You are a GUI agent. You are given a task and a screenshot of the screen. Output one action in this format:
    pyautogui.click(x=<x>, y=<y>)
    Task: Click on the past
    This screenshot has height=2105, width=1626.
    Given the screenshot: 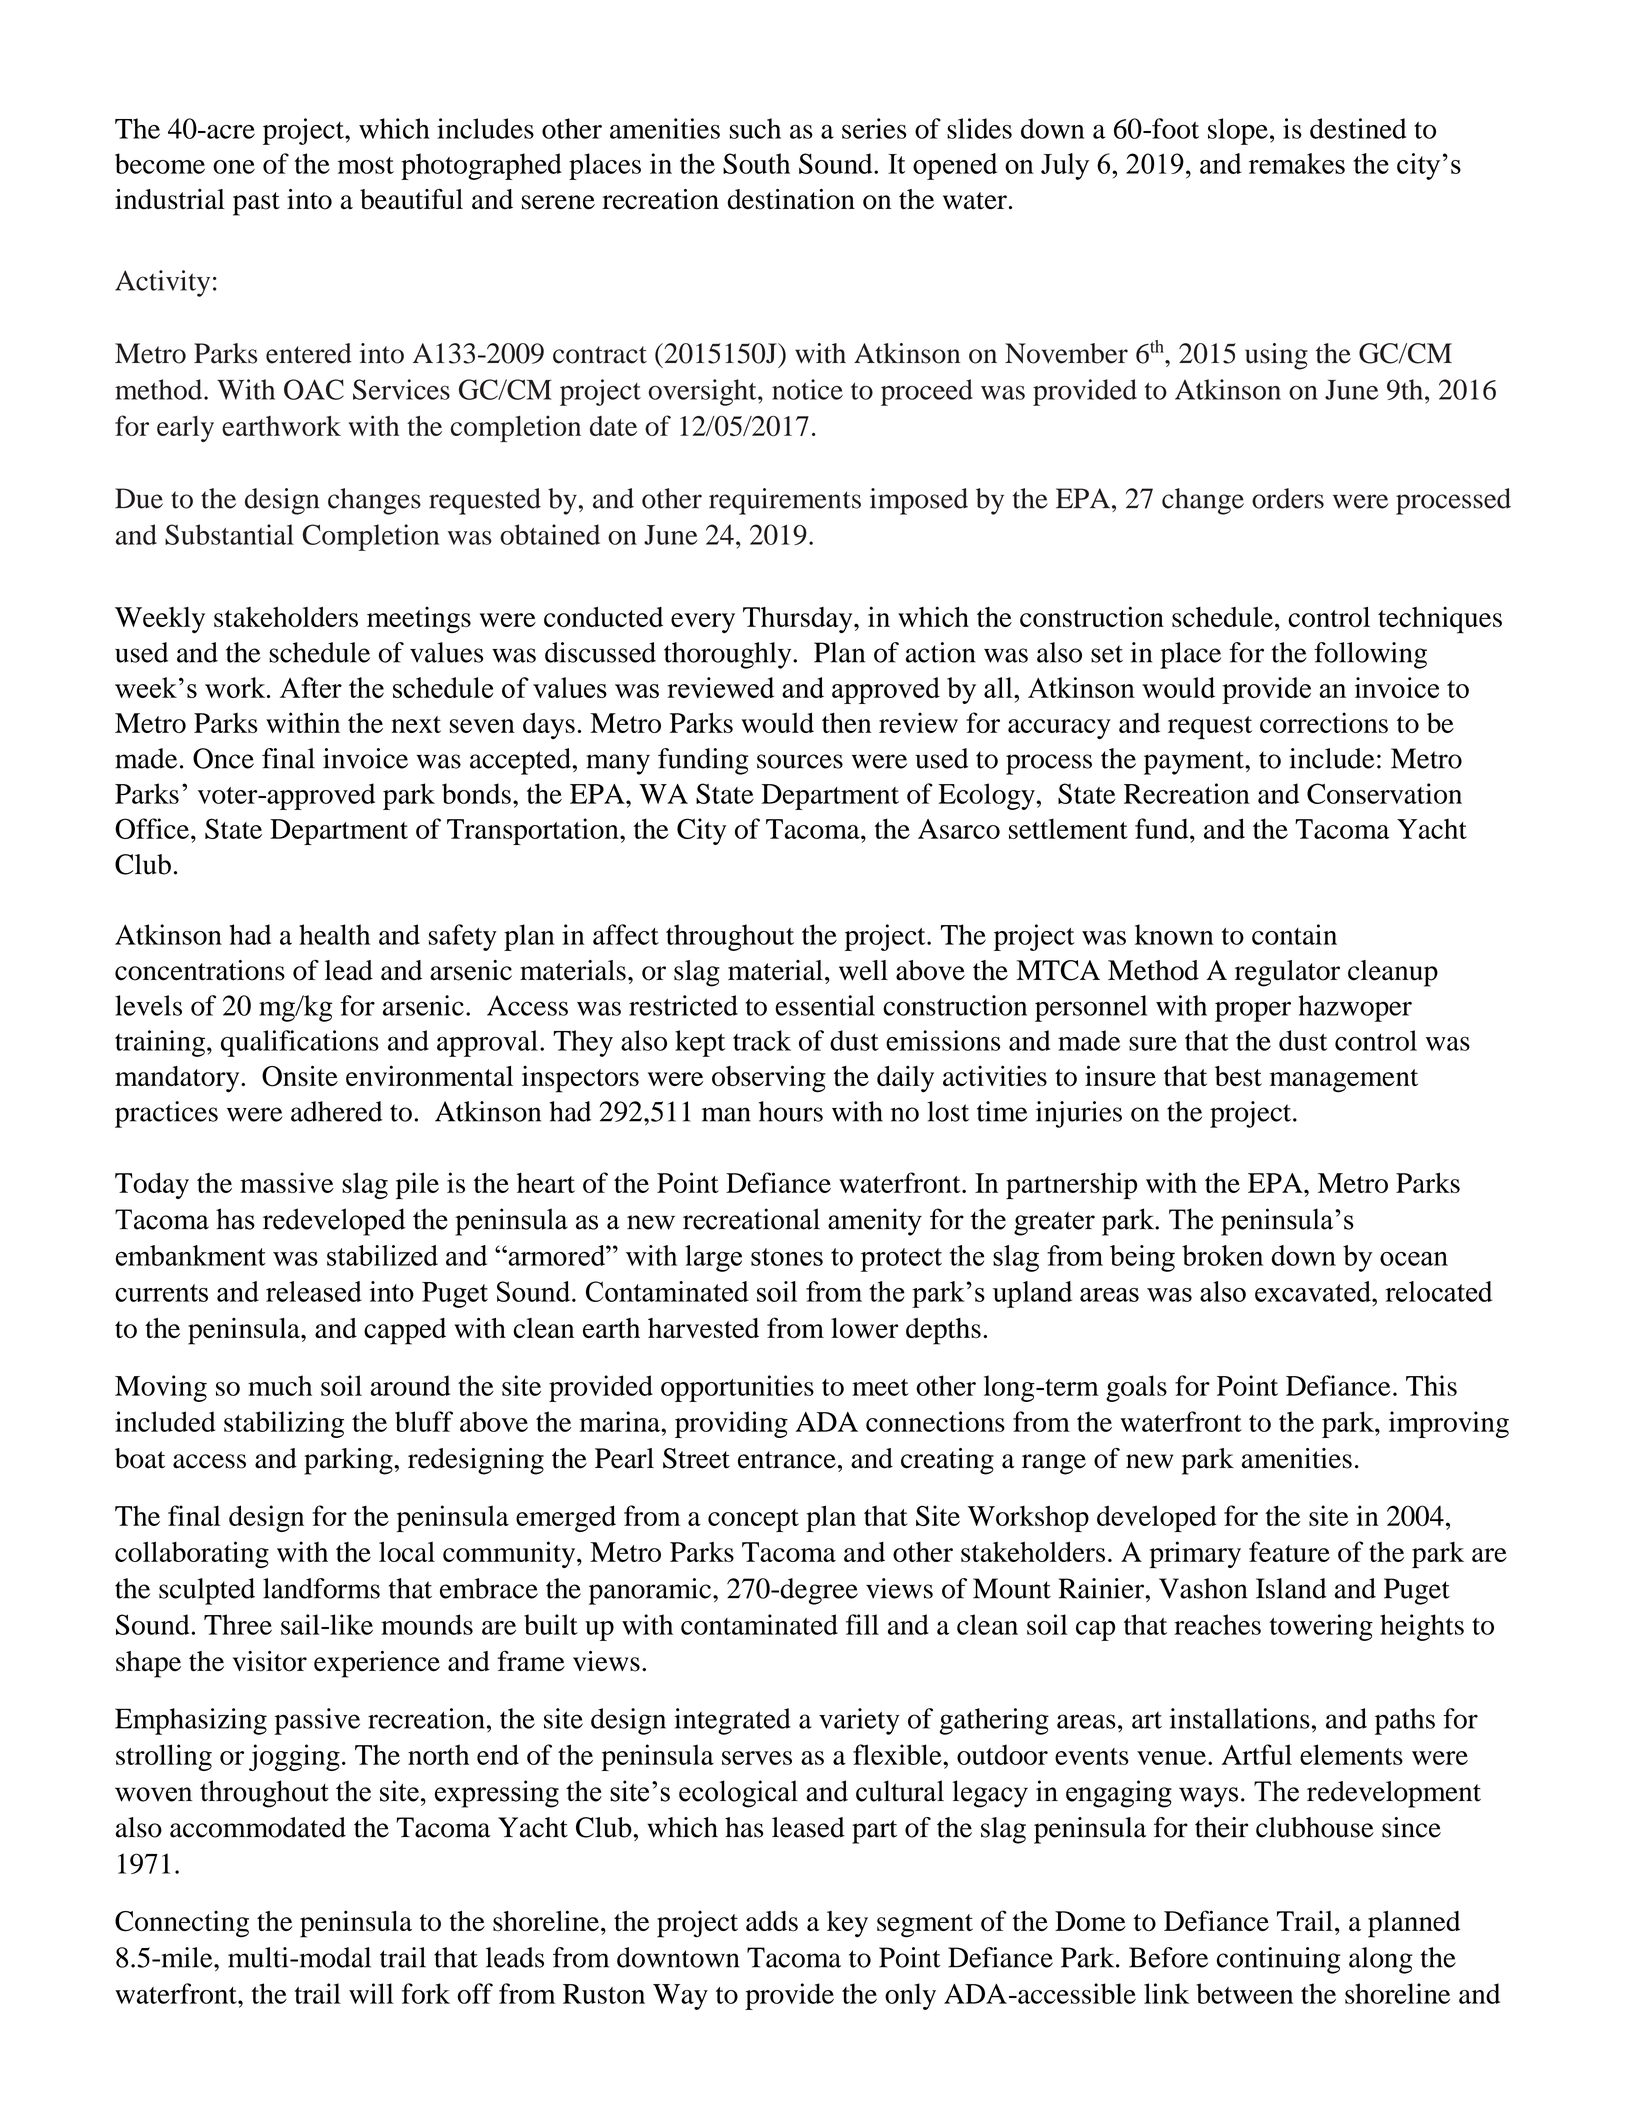 What is the action you would take?
    pyautogui.click(x=256, y=204)
